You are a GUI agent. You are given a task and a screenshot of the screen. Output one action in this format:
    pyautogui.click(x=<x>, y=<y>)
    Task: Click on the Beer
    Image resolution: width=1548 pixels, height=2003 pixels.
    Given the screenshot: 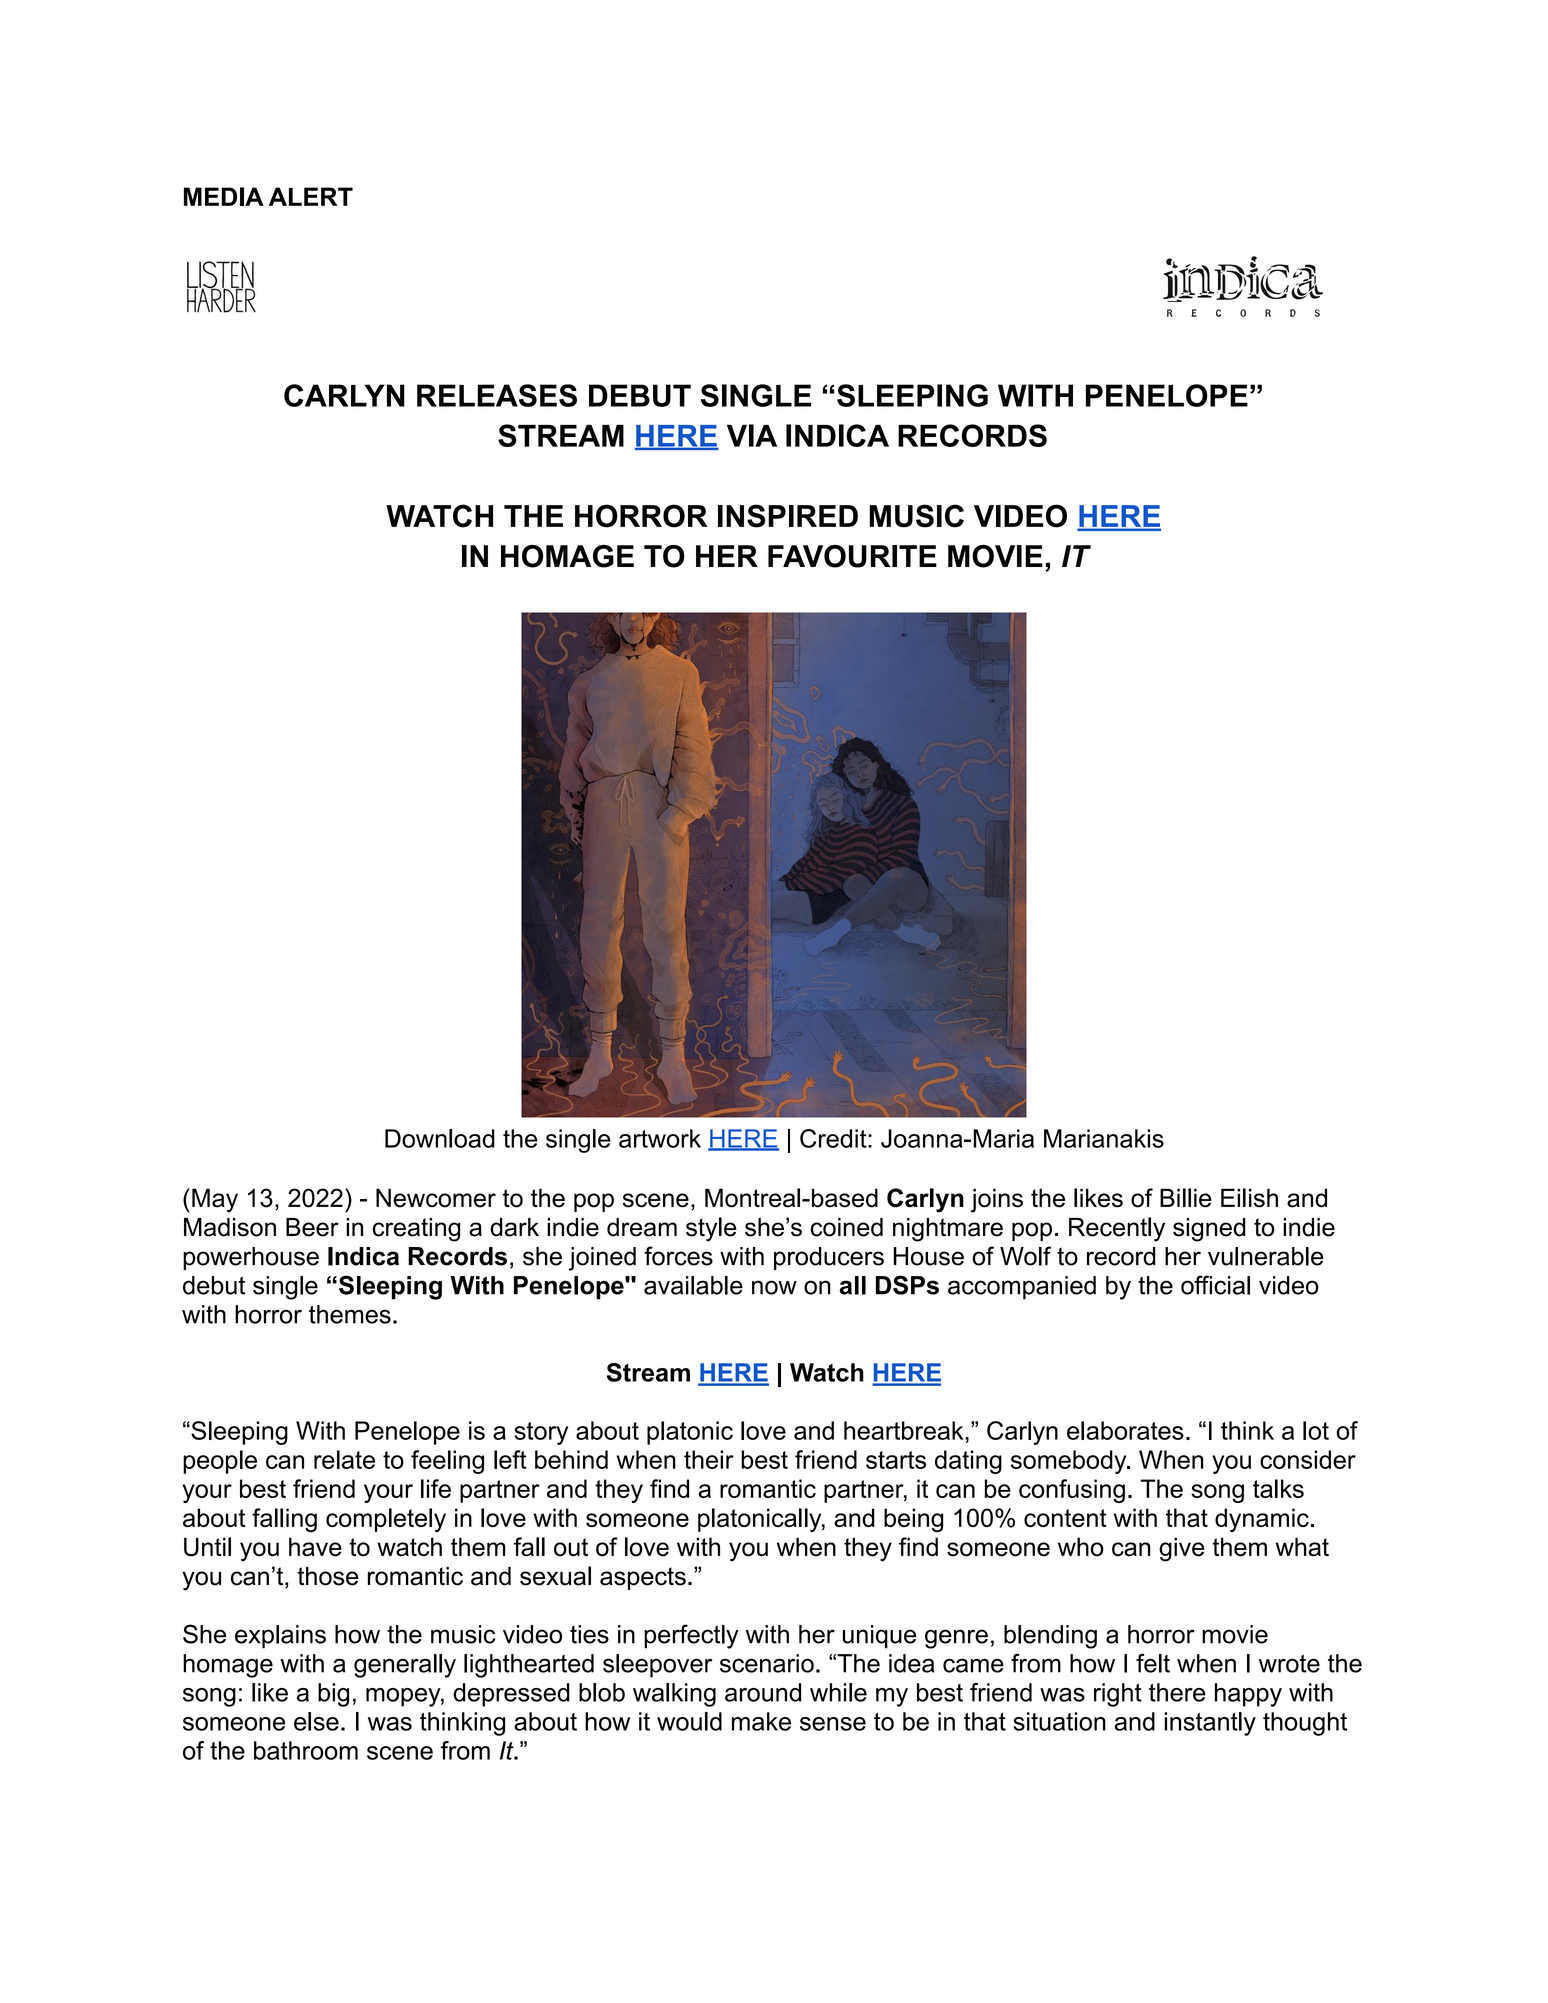 What is the action you would take?
    pyautogui.click(x=312, y=1227)
